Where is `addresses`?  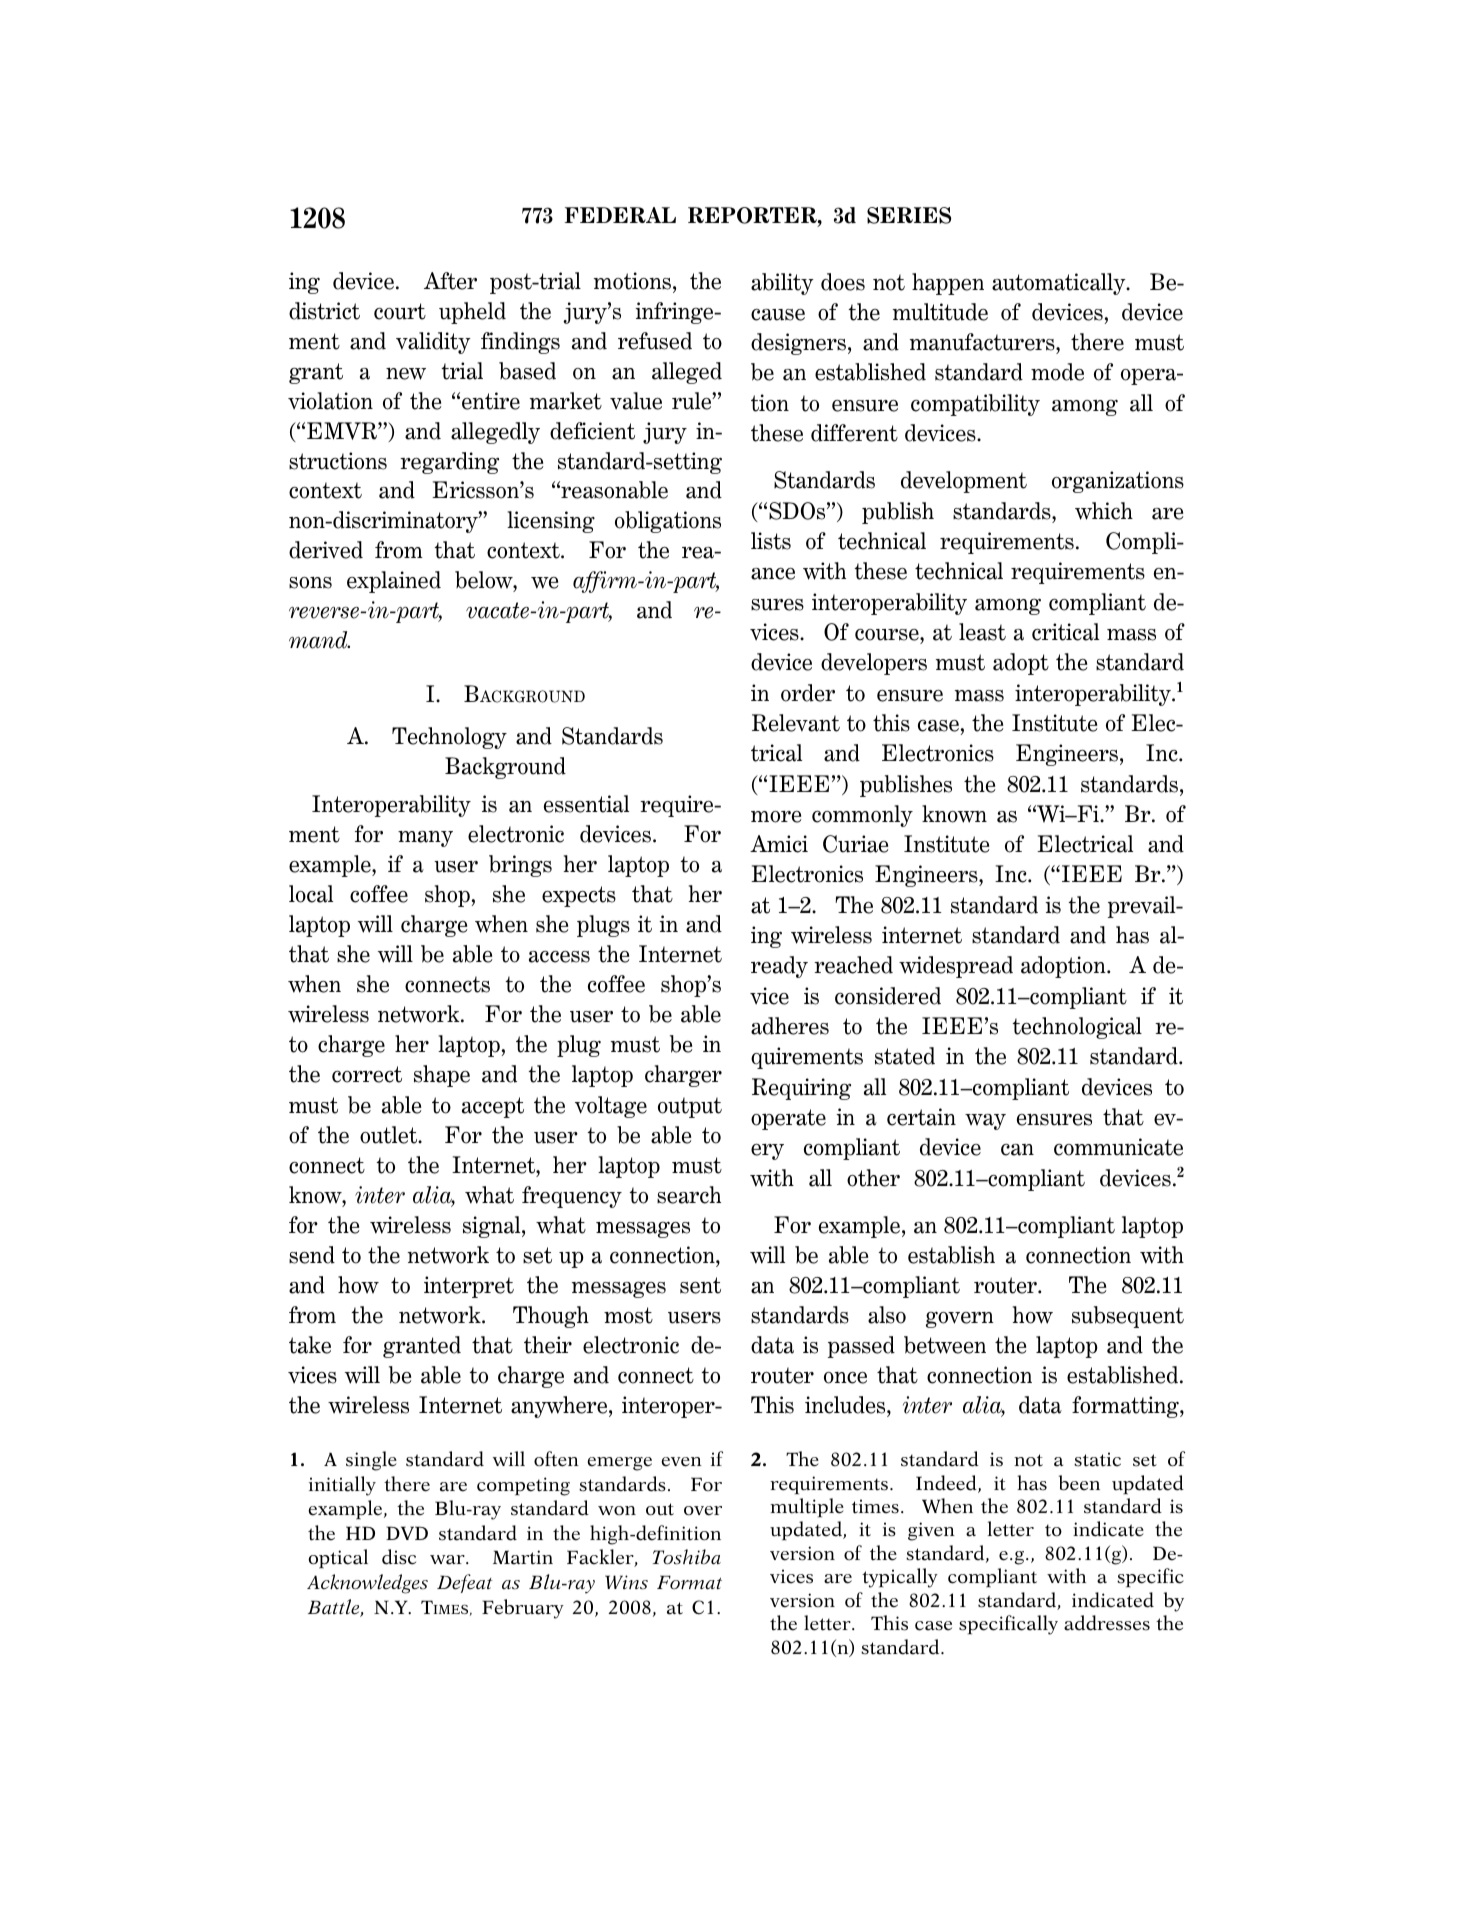 addresses is located at coordinates (1107, 1623).
